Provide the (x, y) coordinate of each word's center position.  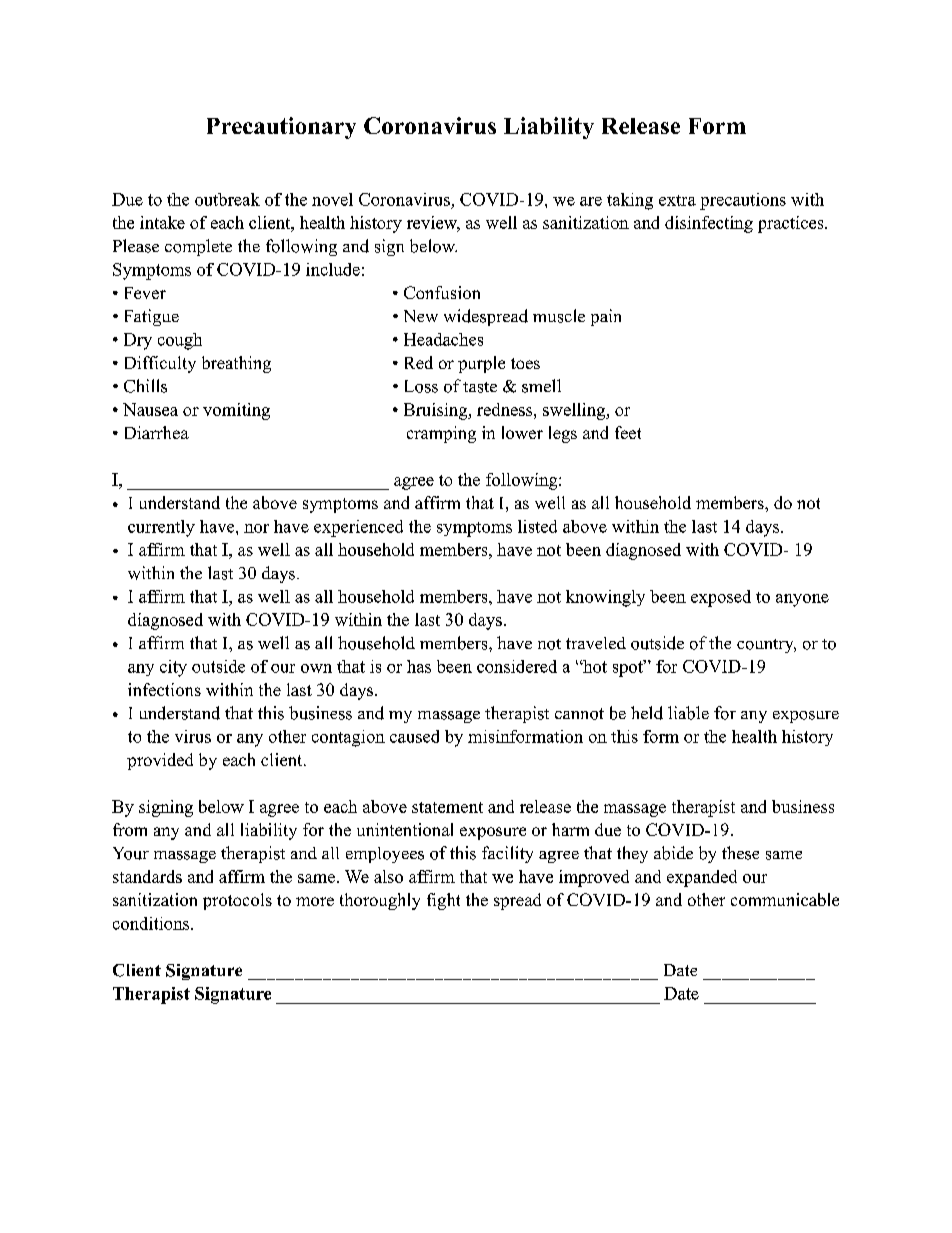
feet (628, 432)
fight (443, 901)
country (766, 646)
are (591, 201)
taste (480, 387)
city (173, 668)
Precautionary (281, 128)
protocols (237, 901)
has (419, 666)
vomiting (236, 411)
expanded (702, 878)
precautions (743, 201)
